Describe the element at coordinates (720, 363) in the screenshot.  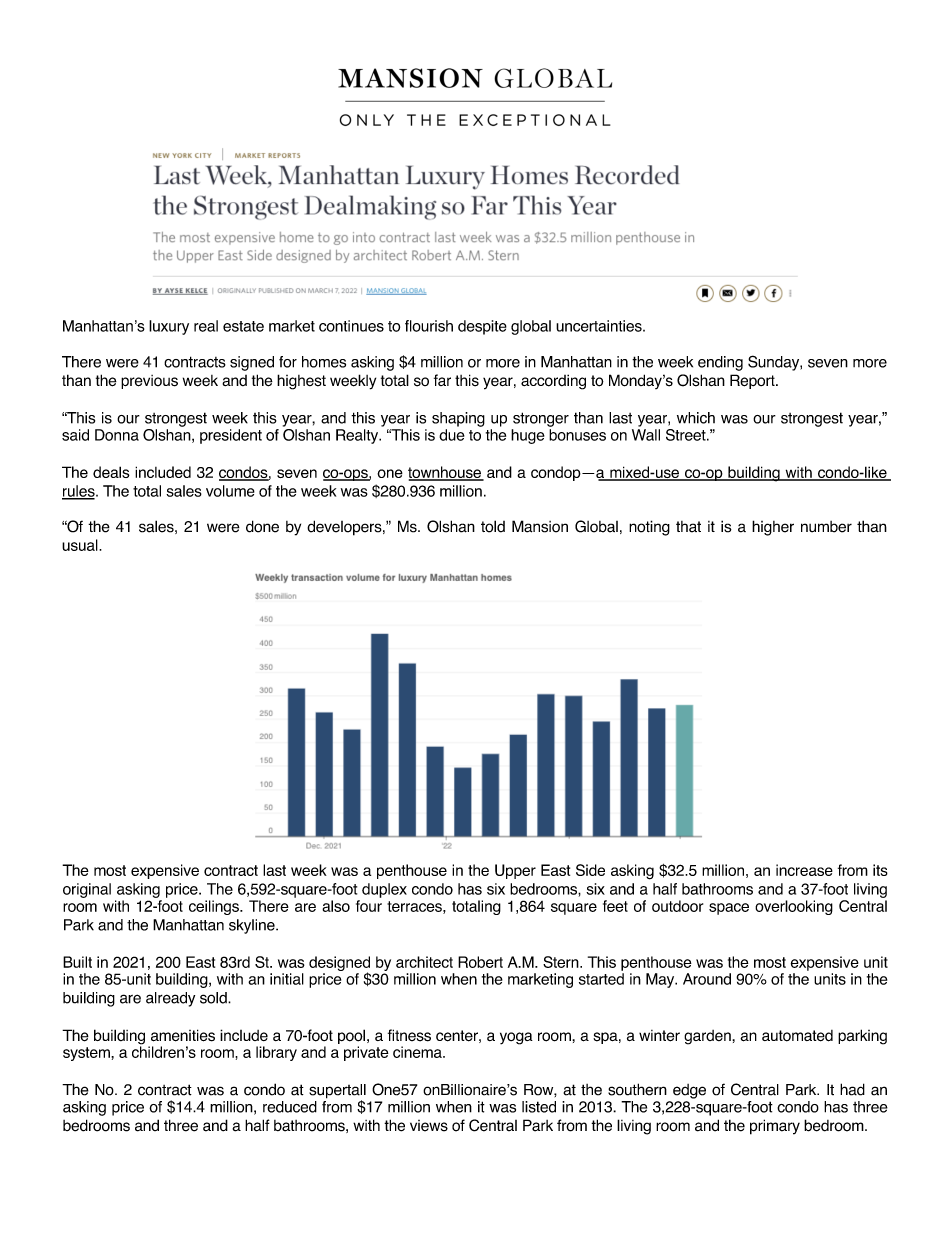
I see `ending` at that location.
